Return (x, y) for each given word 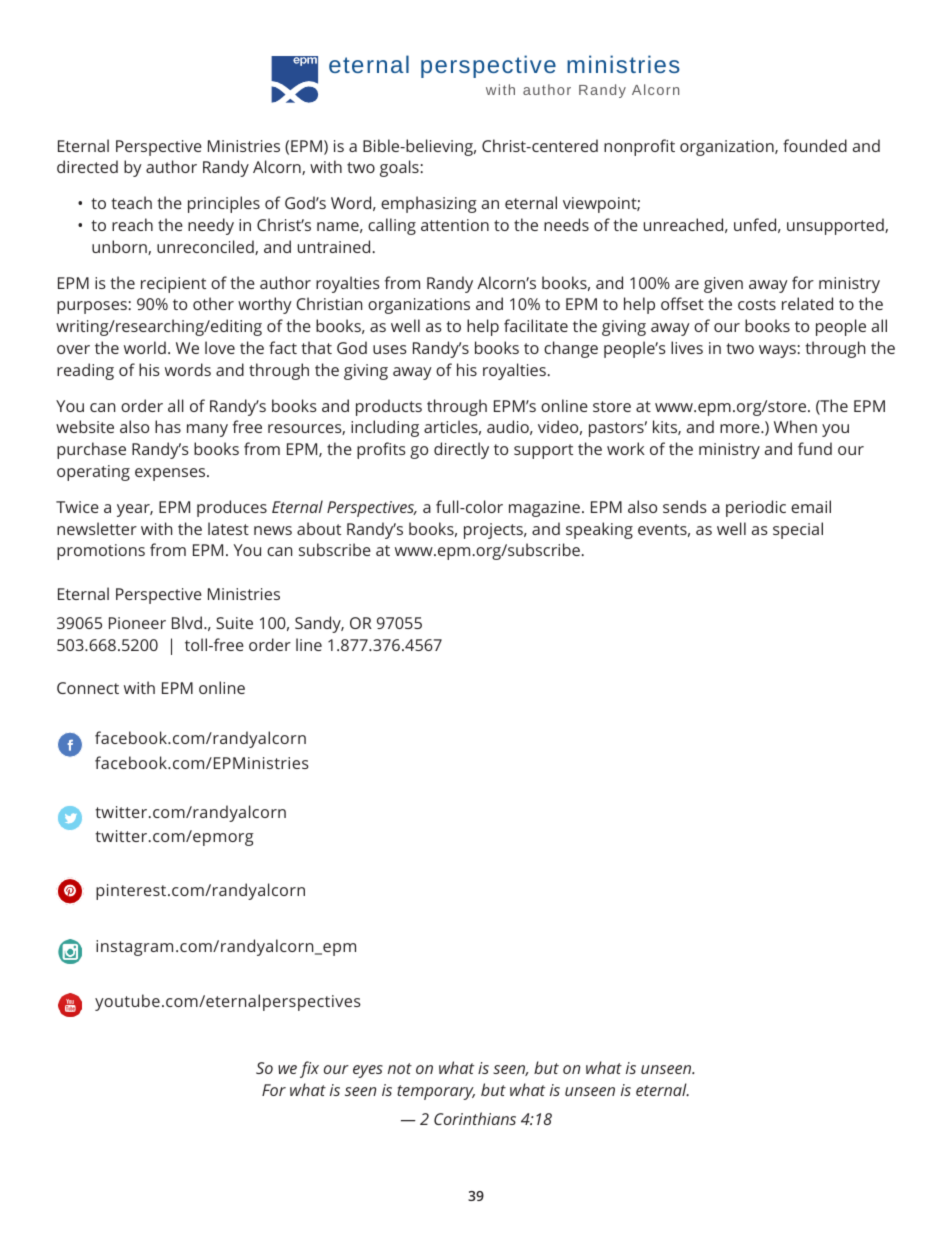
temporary (436, 1092)
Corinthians (475, 1118)
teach (131, 202)
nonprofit (639, 147)
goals (399, 168)
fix (309, 1069)
